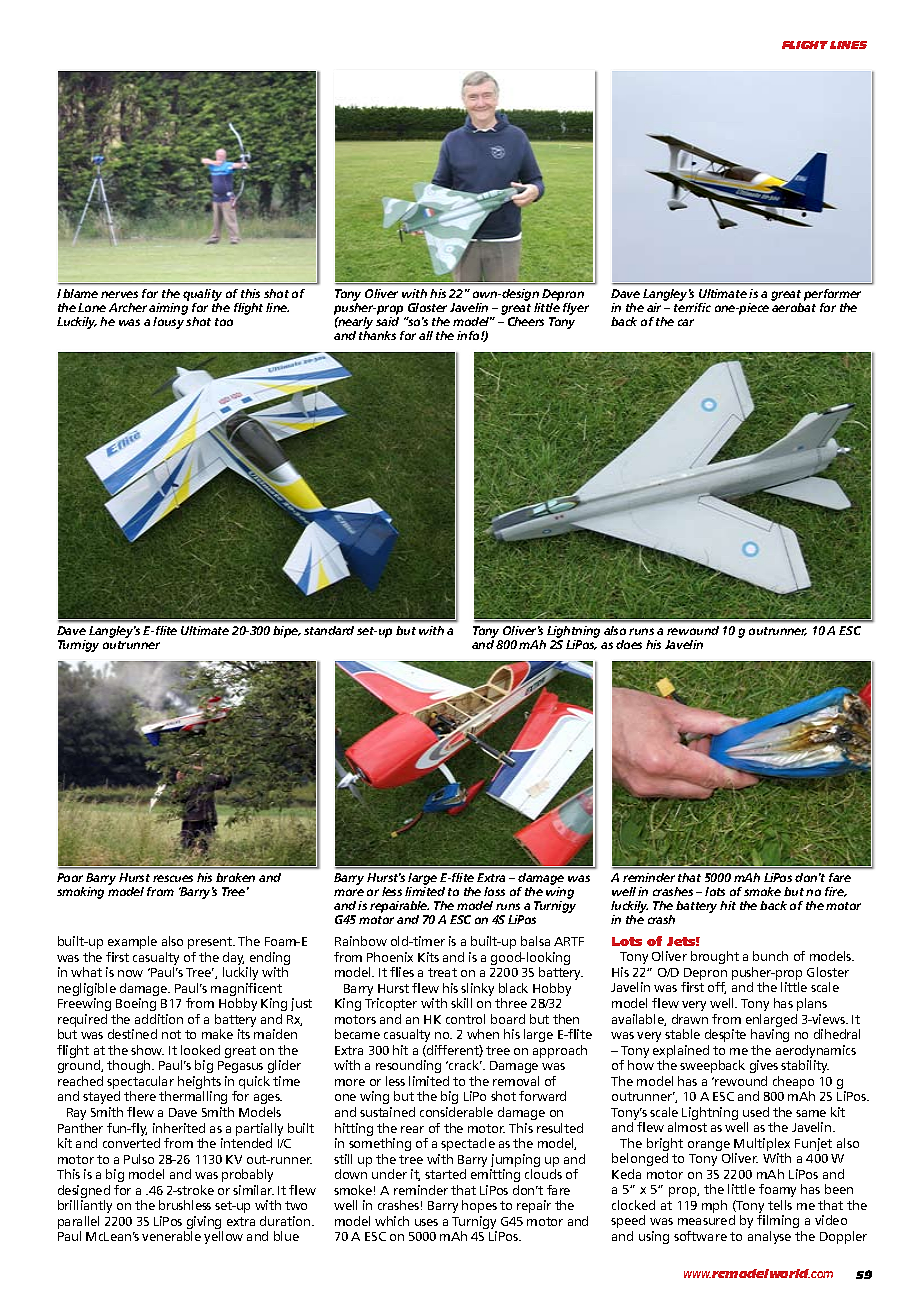  What do you see at coordinates (136, 1004) in the screenshot?
I see `Boeing` at bounding box center [136, 1004].
